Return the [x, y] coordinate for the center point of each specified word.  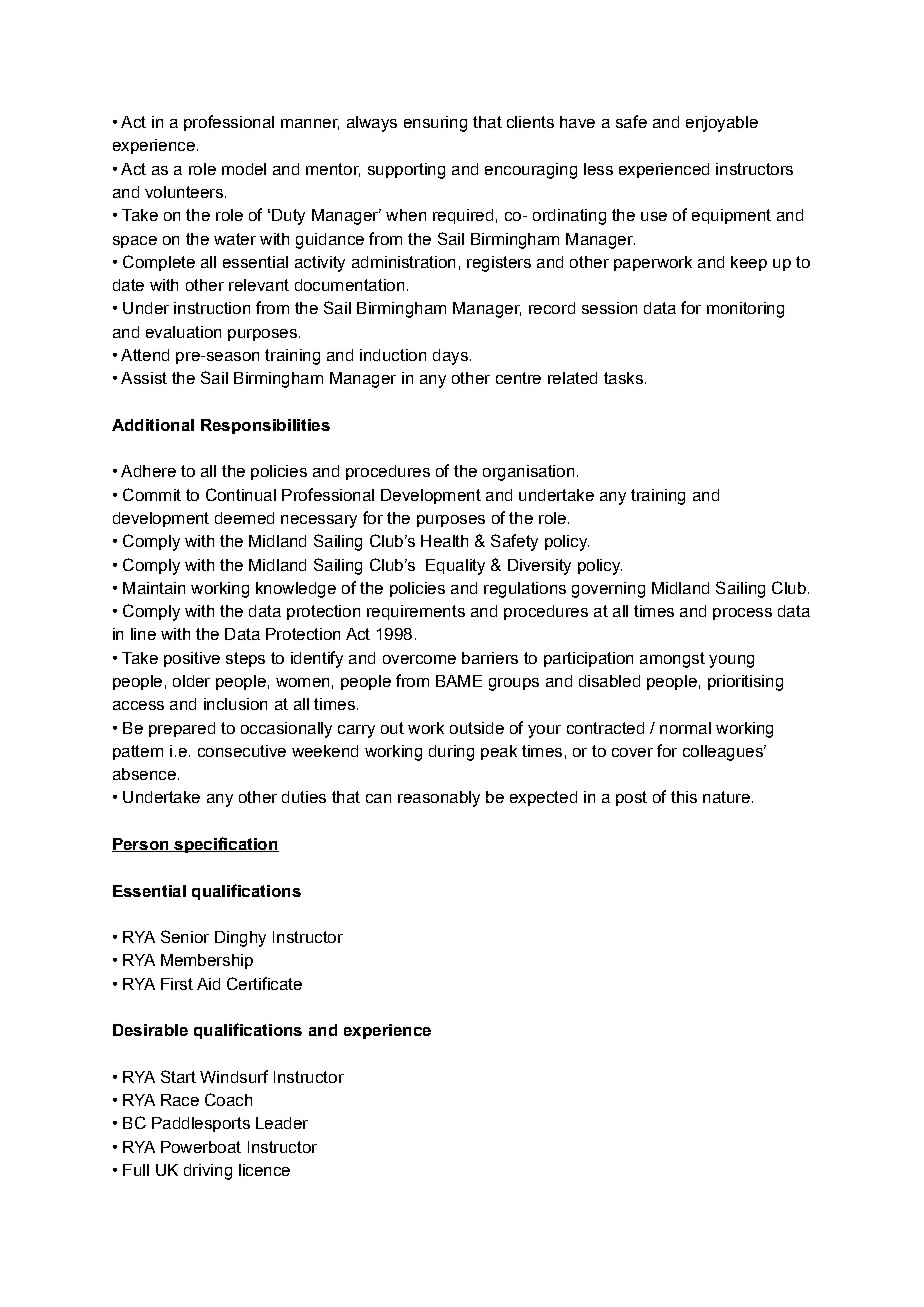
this [684, 797]
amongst [672, 660]
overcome [419, 659]
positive [192, 659]
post [631, 798]
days [450, 357]
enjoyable [722, 124]
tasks [623, 378]
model [244, 169]
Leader [282, 1123]
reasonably [439, 799]
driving [208, 1172]
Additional [153, 425]
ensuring [435, 124]
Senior [185, 936]
